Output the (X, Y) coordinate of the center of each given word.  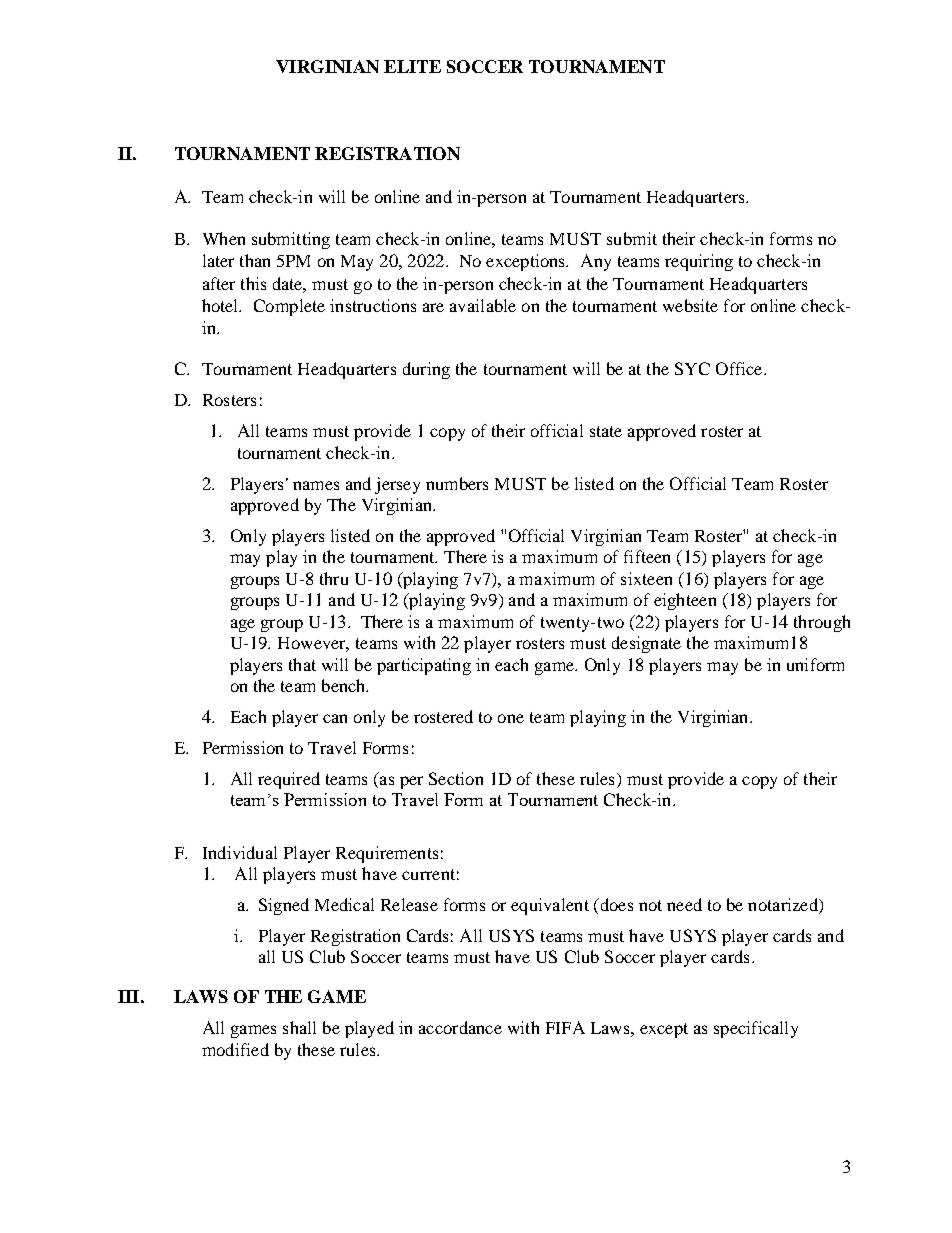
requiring (699, 262)
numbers (457, 483)
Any (596, 262)
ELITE (412, 66)
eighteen (685, 601)
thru (334, 578)
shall (299, 1027)
